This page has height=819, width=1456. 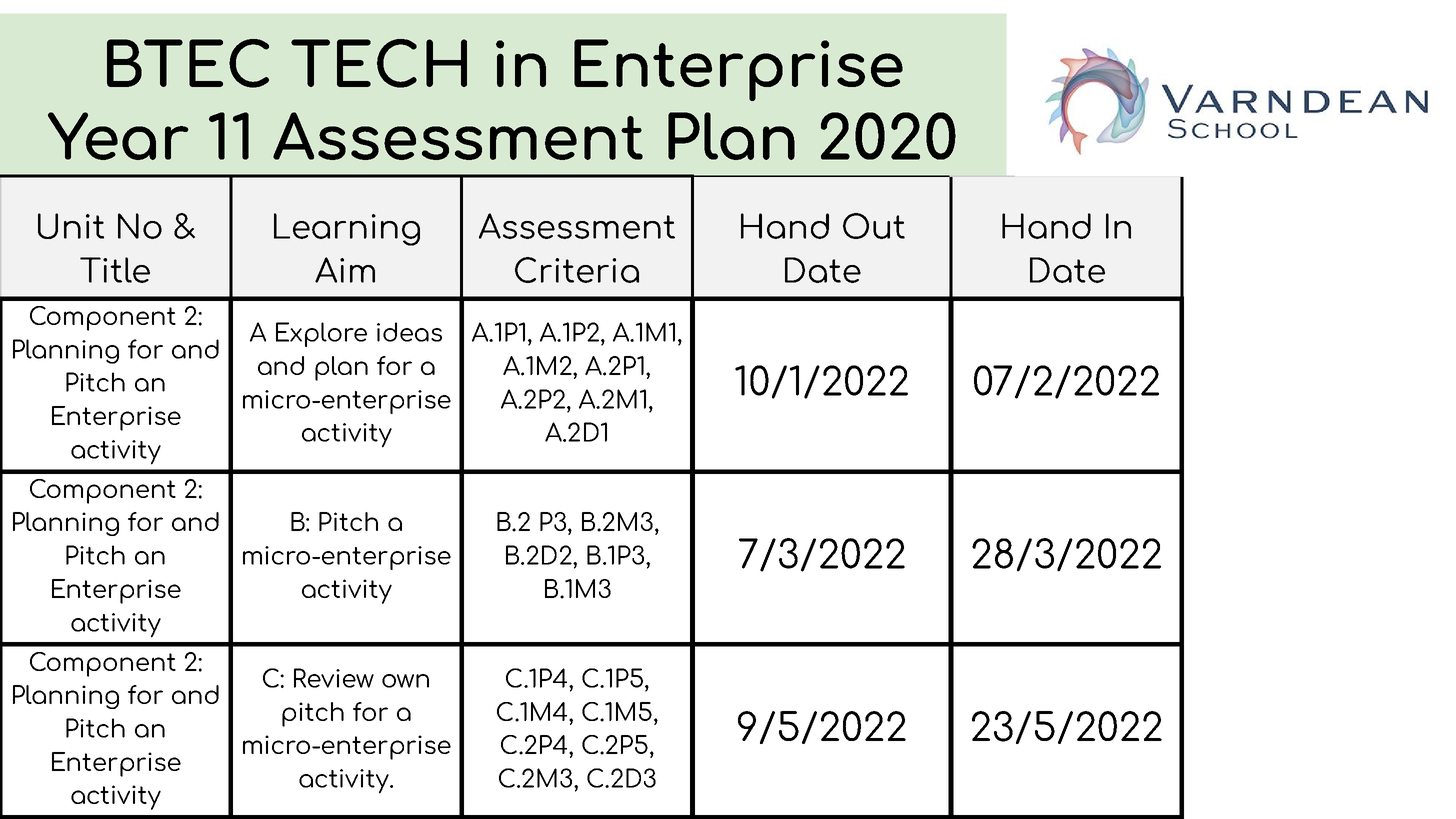 I want to click on ideas, so click(x=409, y=332).
